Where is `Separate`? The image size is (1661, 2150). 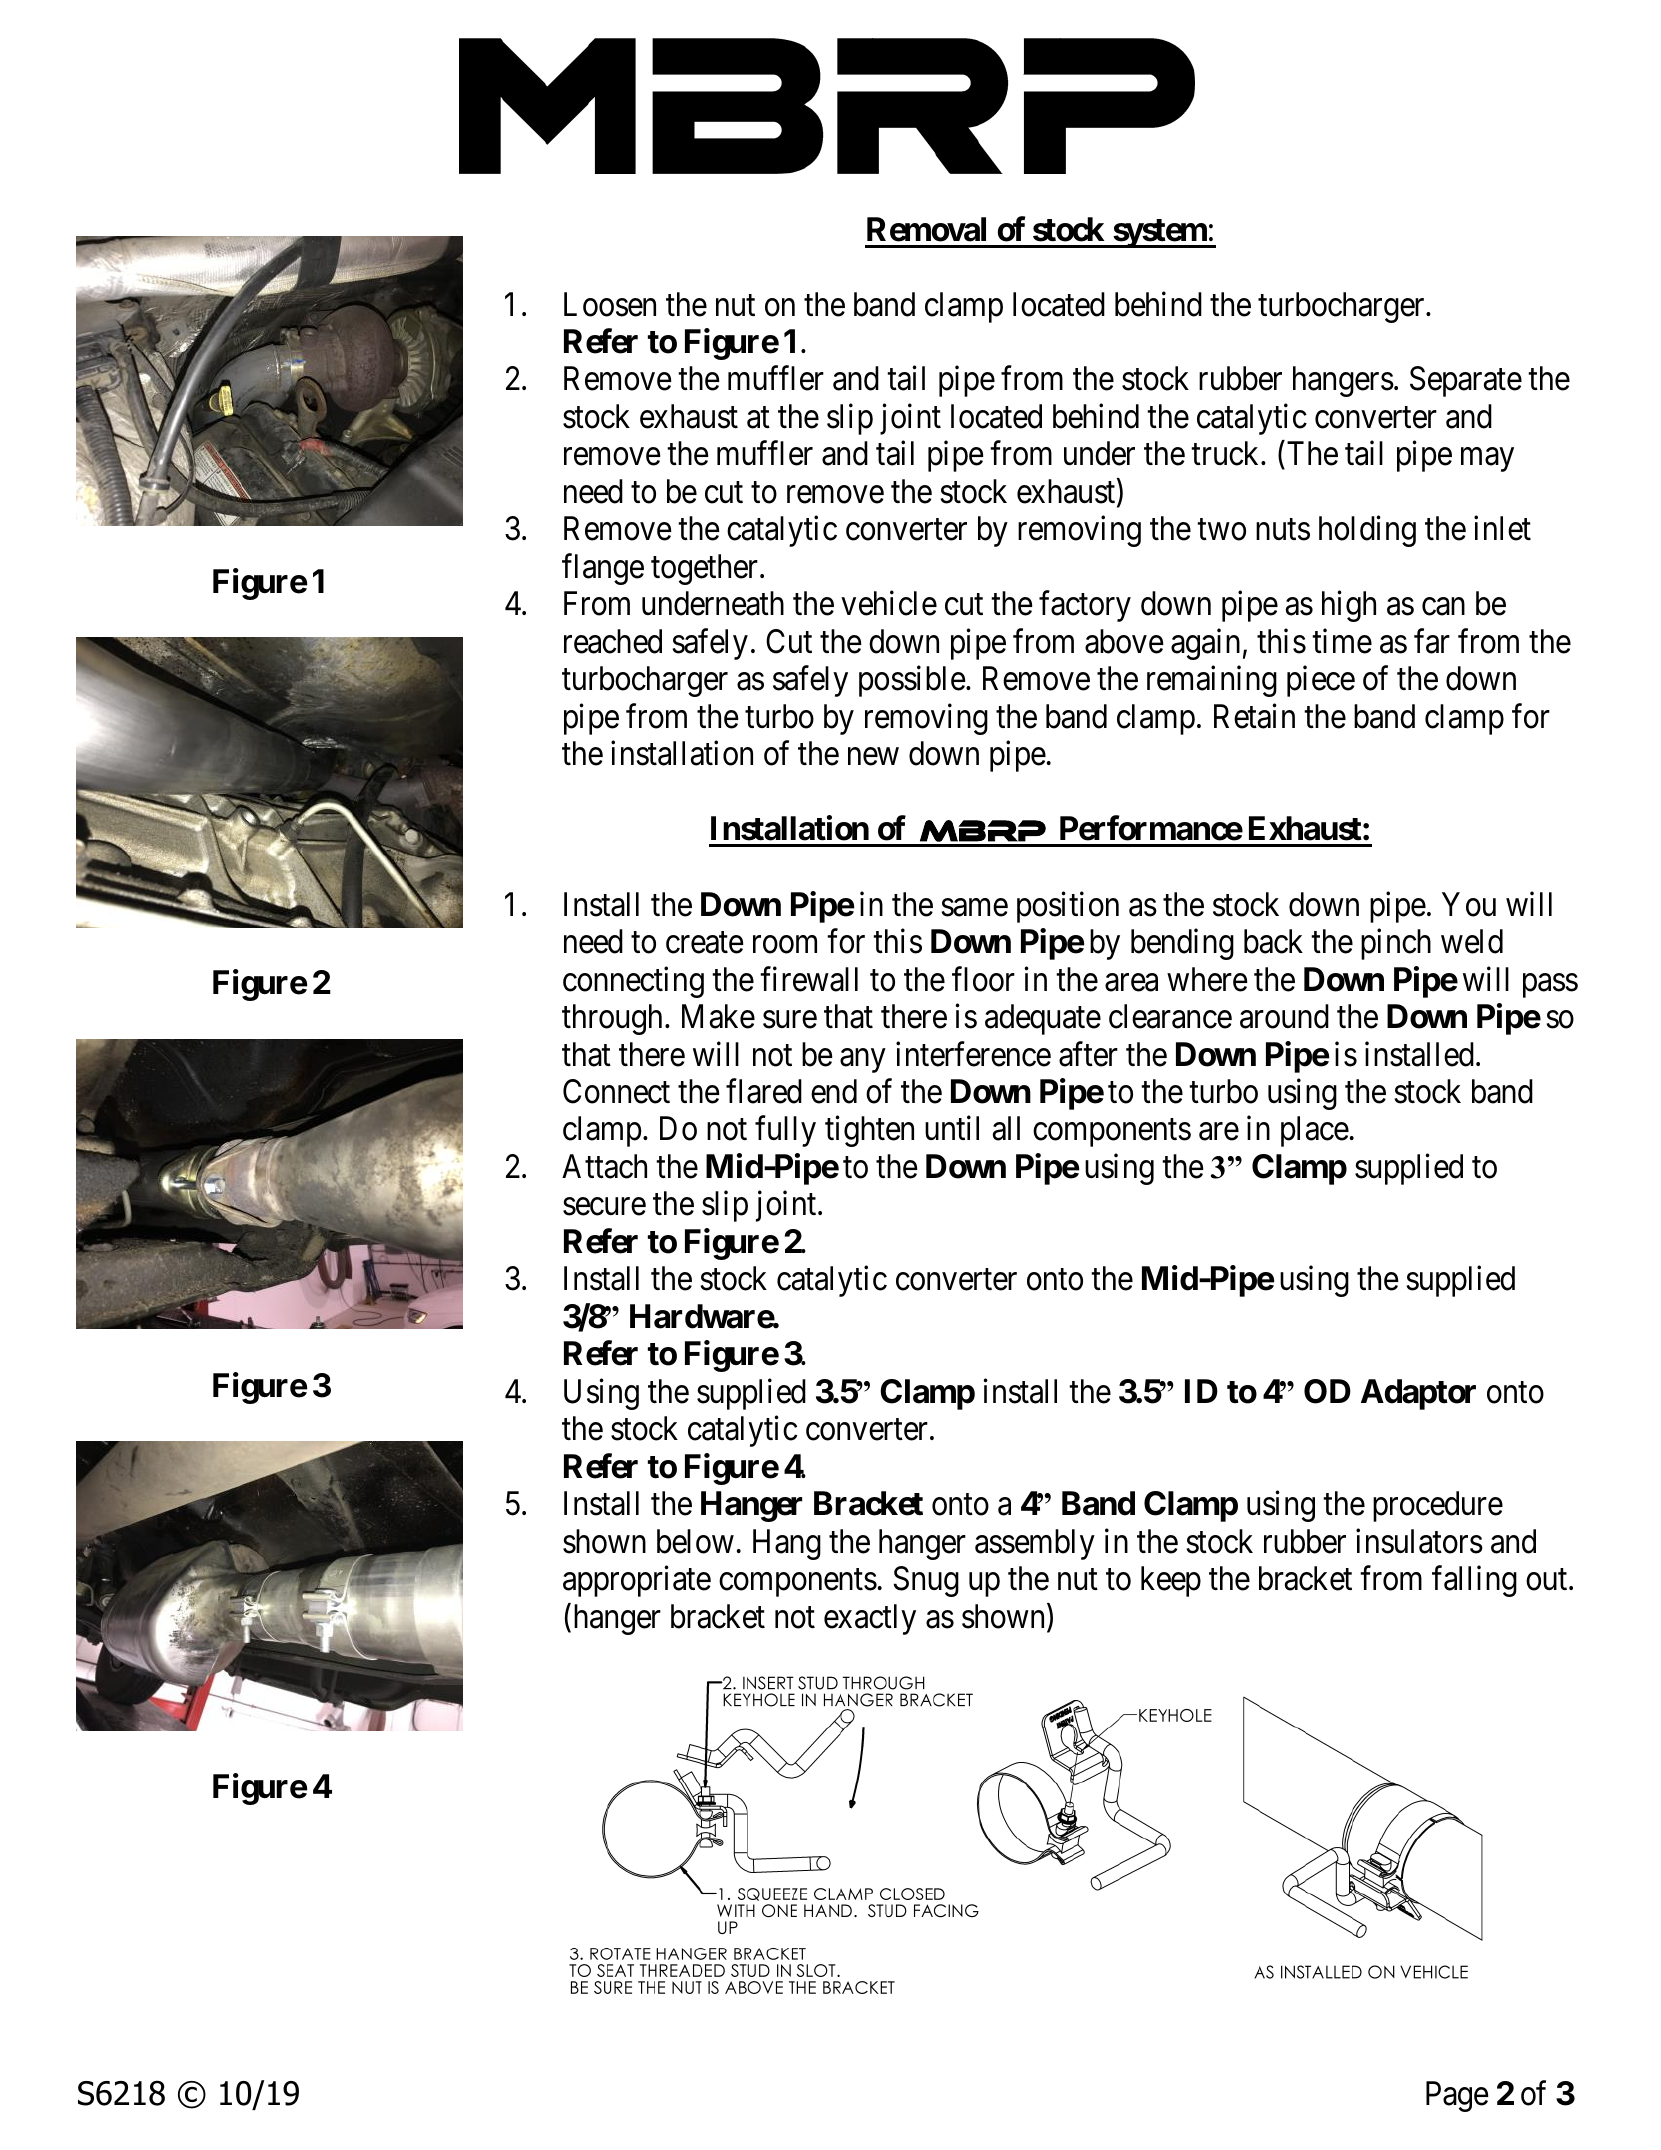
Separate is located at coordinates (1466, 381).
